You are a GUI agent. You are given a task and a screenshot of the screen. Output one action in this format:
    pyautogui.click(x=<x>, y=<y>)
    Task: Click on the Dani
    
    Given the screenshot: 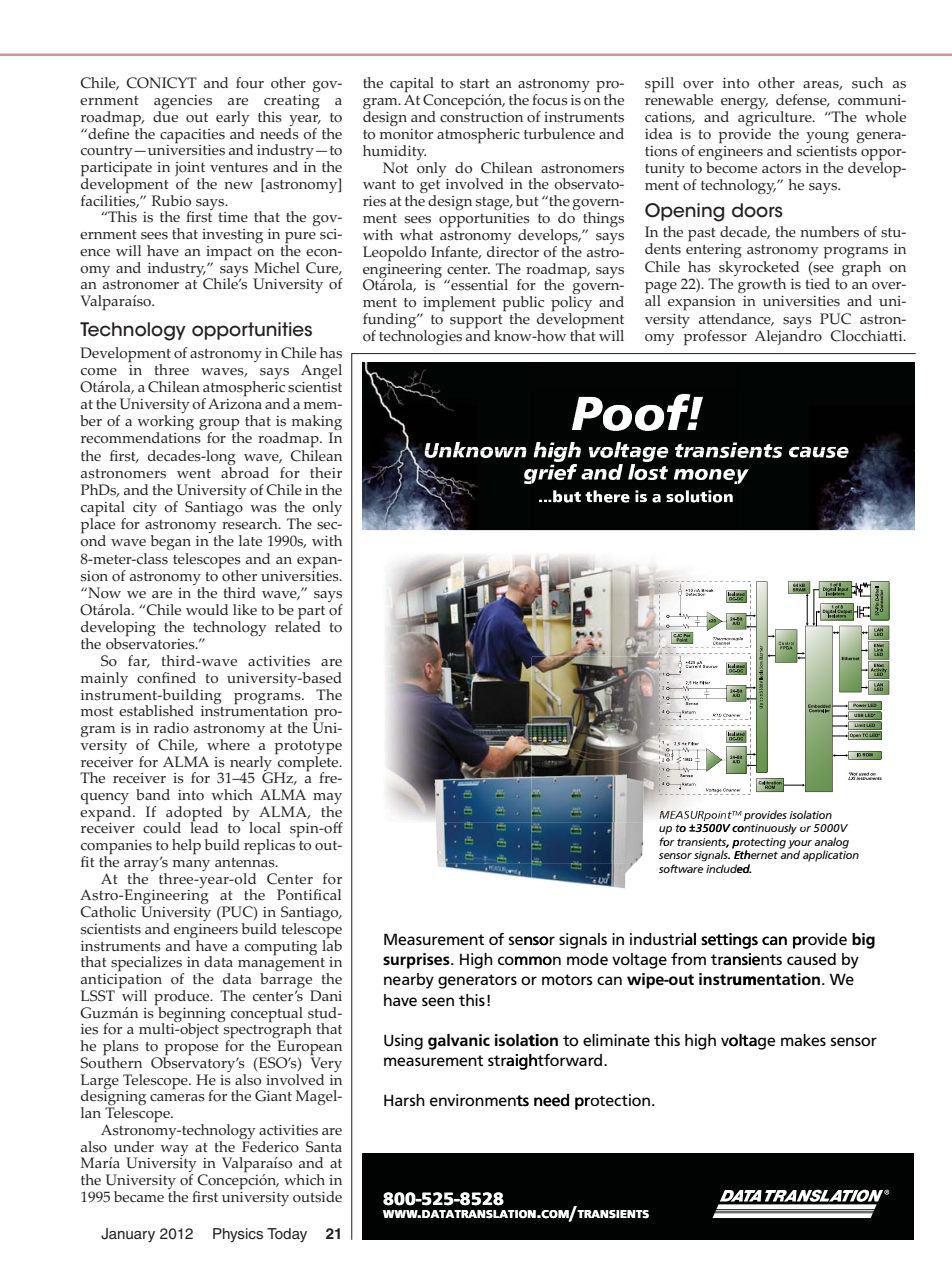 What is the action you would take?
    pyautogui.click(x=326, y=995)
